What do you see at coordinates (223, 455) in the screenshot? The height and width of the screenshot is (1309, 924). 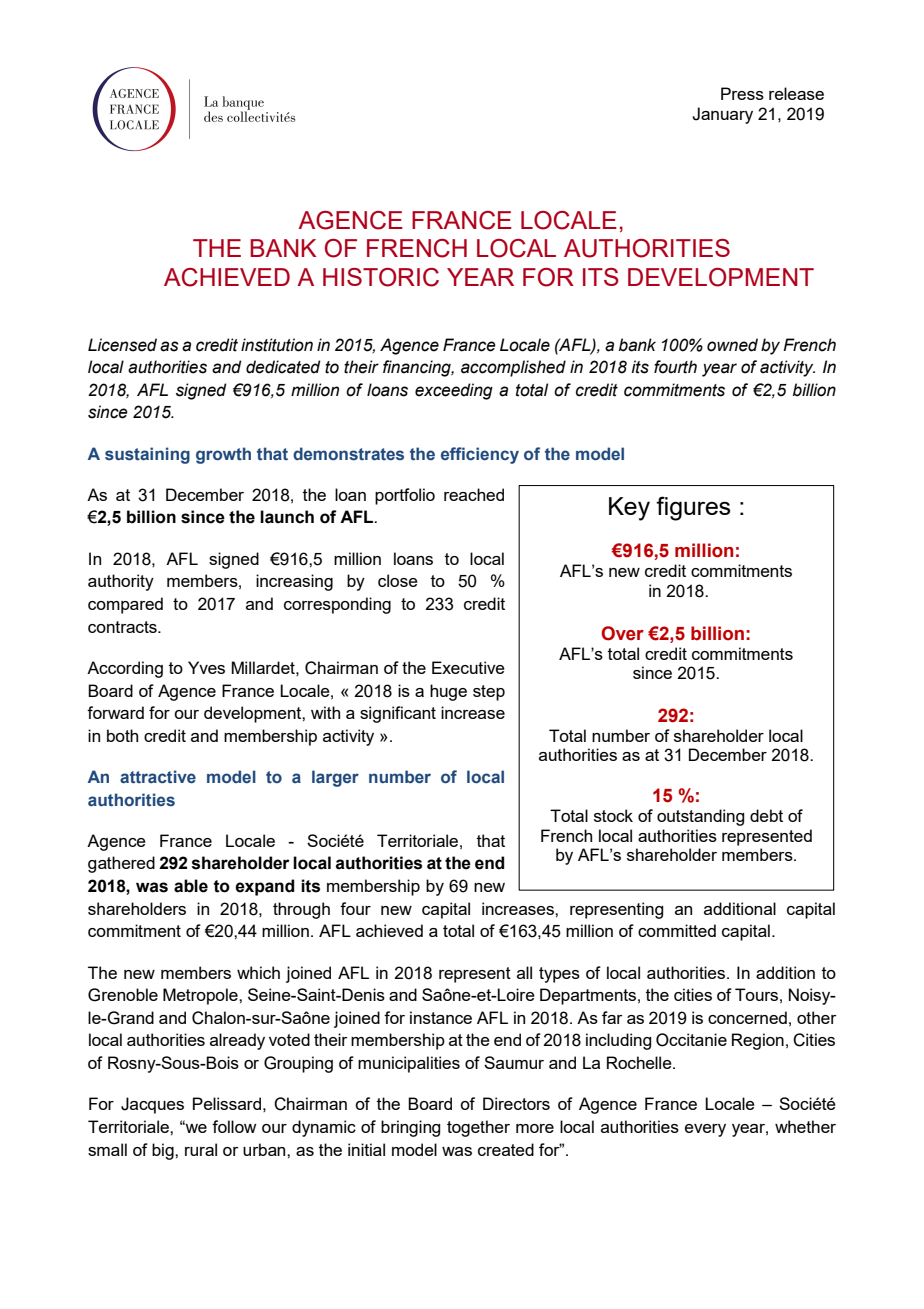 I see `growth` at bounding box center [223, 455].
